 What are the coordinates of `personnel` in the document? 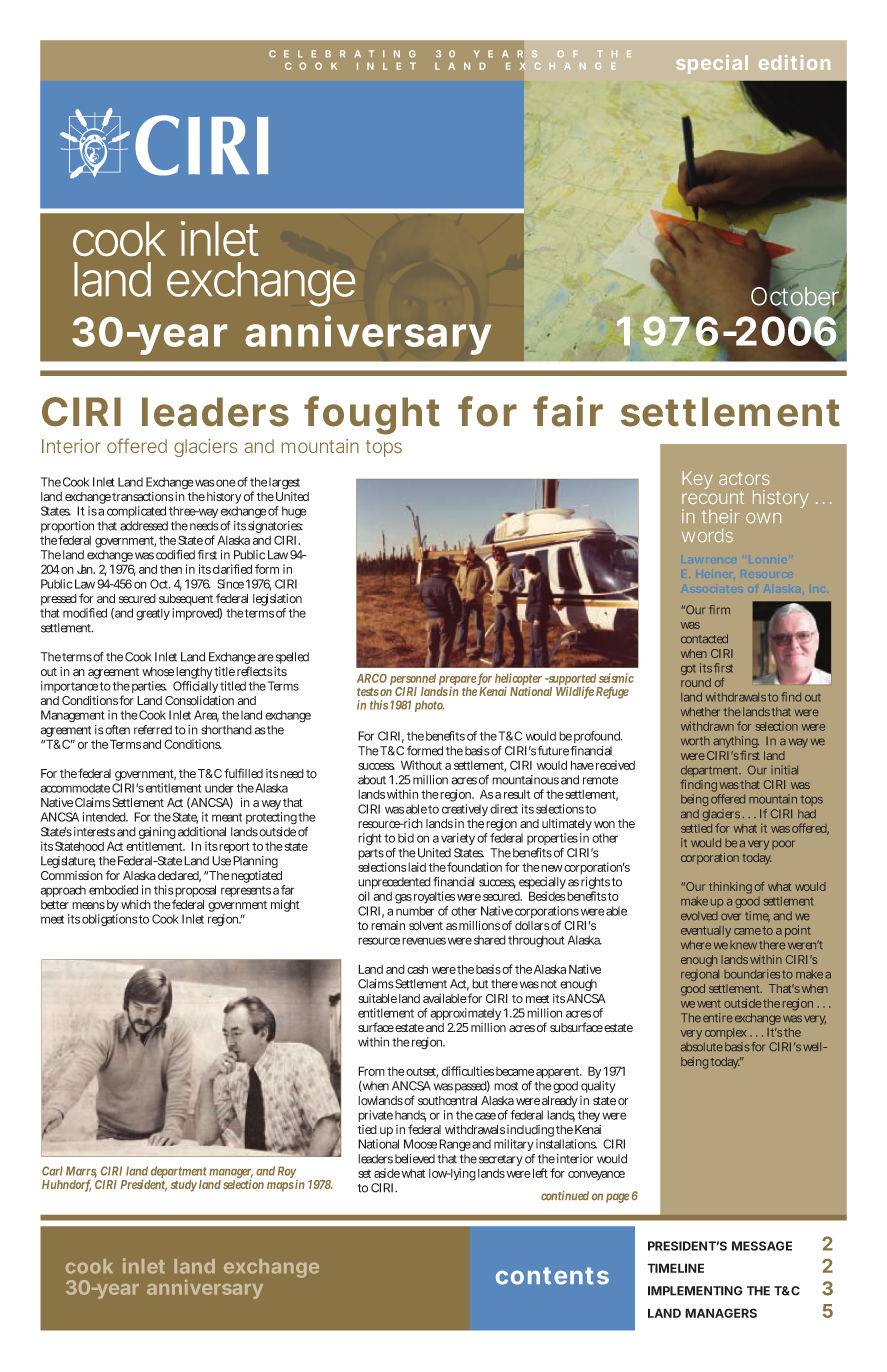 It's located at (413, 681).
